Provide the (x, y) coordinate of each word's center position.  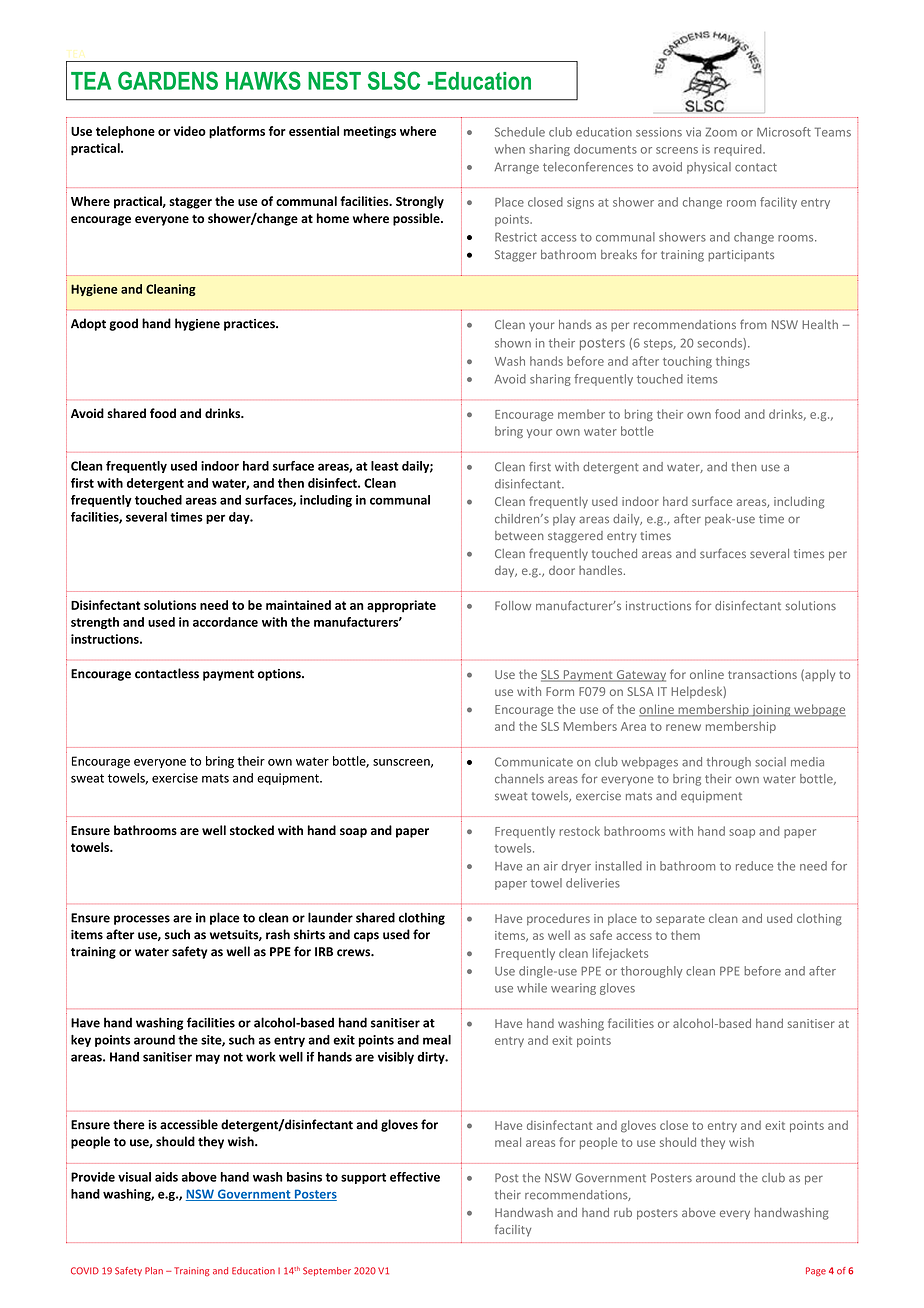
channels (519, 779)
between (519, 535)
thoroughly (652, 972)
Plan (154, 1271)
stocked (252, 830)
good (123, 324)
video (190, 131)
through (729, 763)
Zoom (721, 132)
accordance (225, 622)
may (208, 1059)
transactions (762, 674)
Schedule (520, 132)
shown (513, 343)
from (753, 324)
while (532, 988)
